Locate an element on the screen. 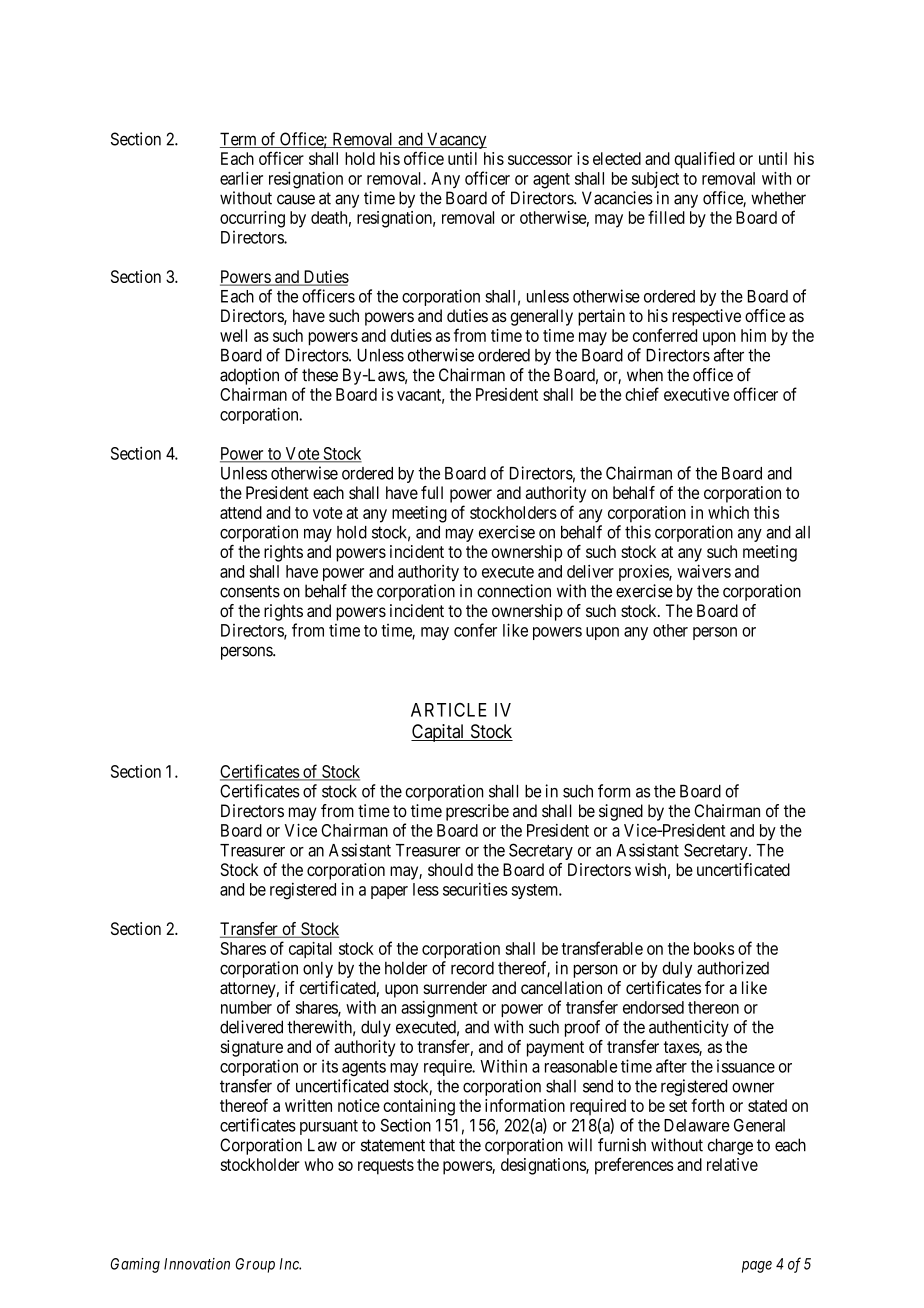 The width and height of the screenshot is (924, 1308). that is located at coordinates (442, 1145).
